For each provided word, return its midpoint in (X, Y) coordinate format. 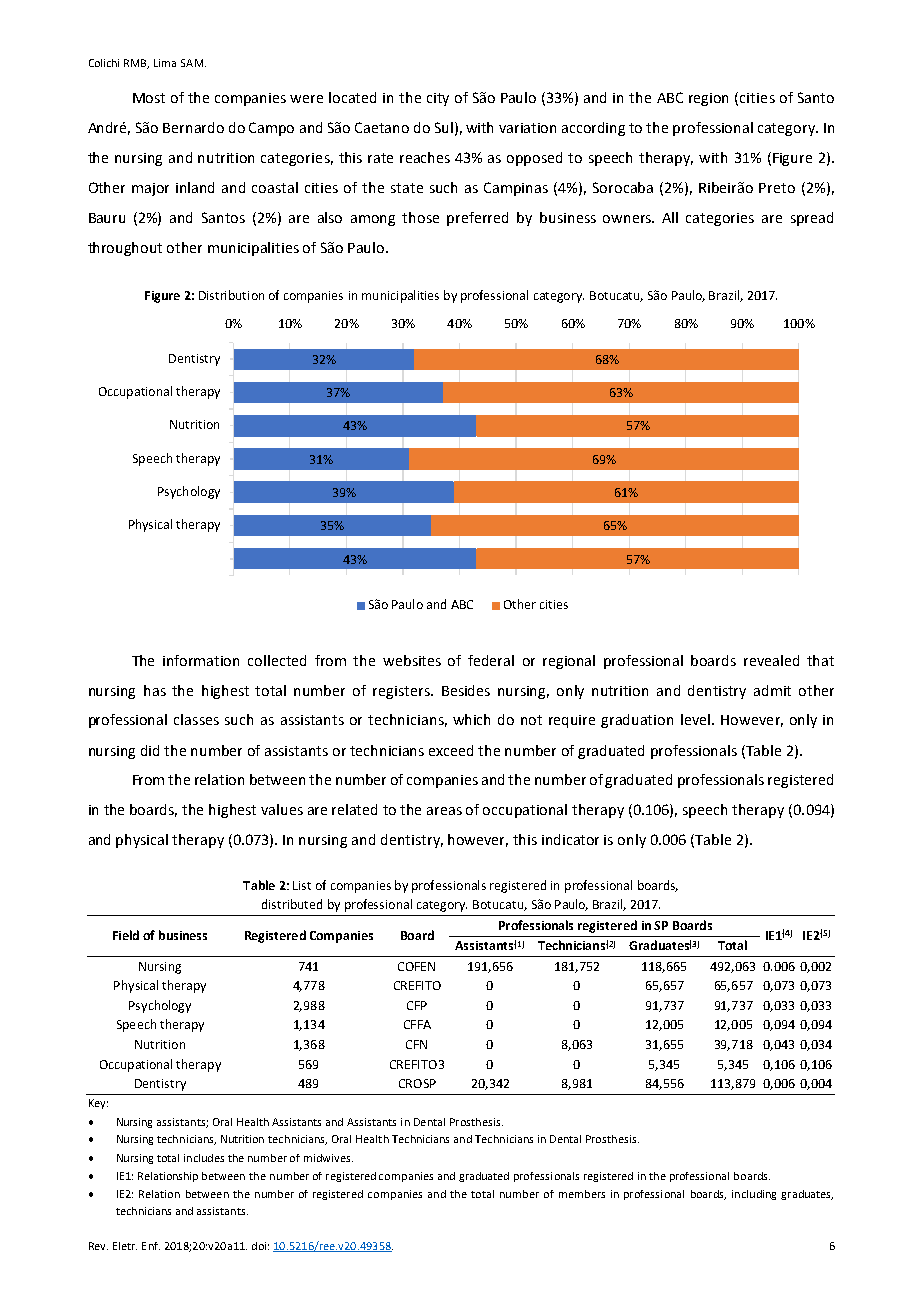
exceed (451, 750)
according (593, 129)
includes (204, 1158)
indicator (570, 839)
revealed (771, 660)
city (438, 99)
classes (196, 719)
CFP (417, 1005)
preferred (477, 219)
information (201, 660)
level (697, 719)
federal (491, 660)
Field (126, 935)
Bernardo (193, 127)
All (670, 217)
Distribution (231, 295)
